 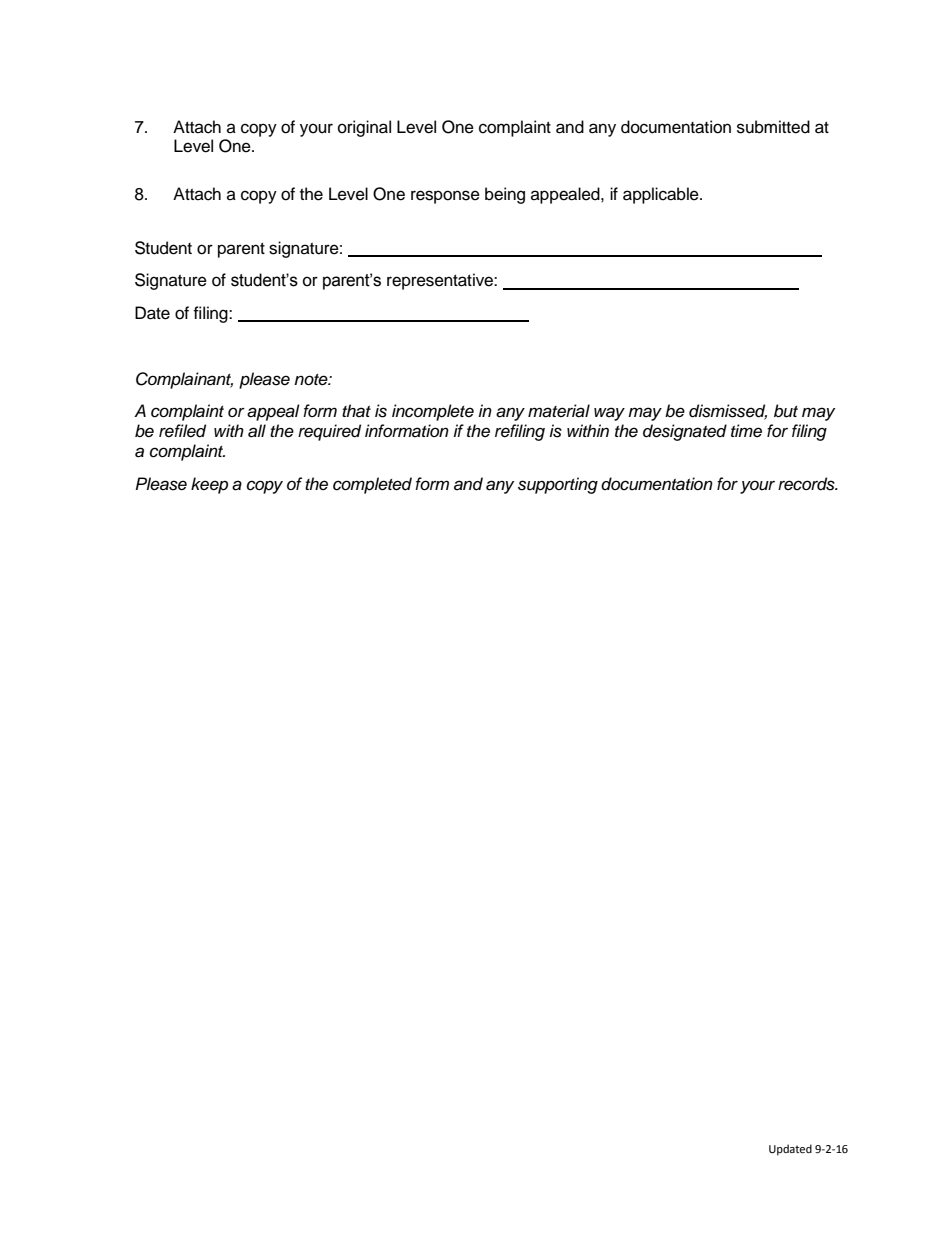 I want to click on response, so click(x=445, y=197).
